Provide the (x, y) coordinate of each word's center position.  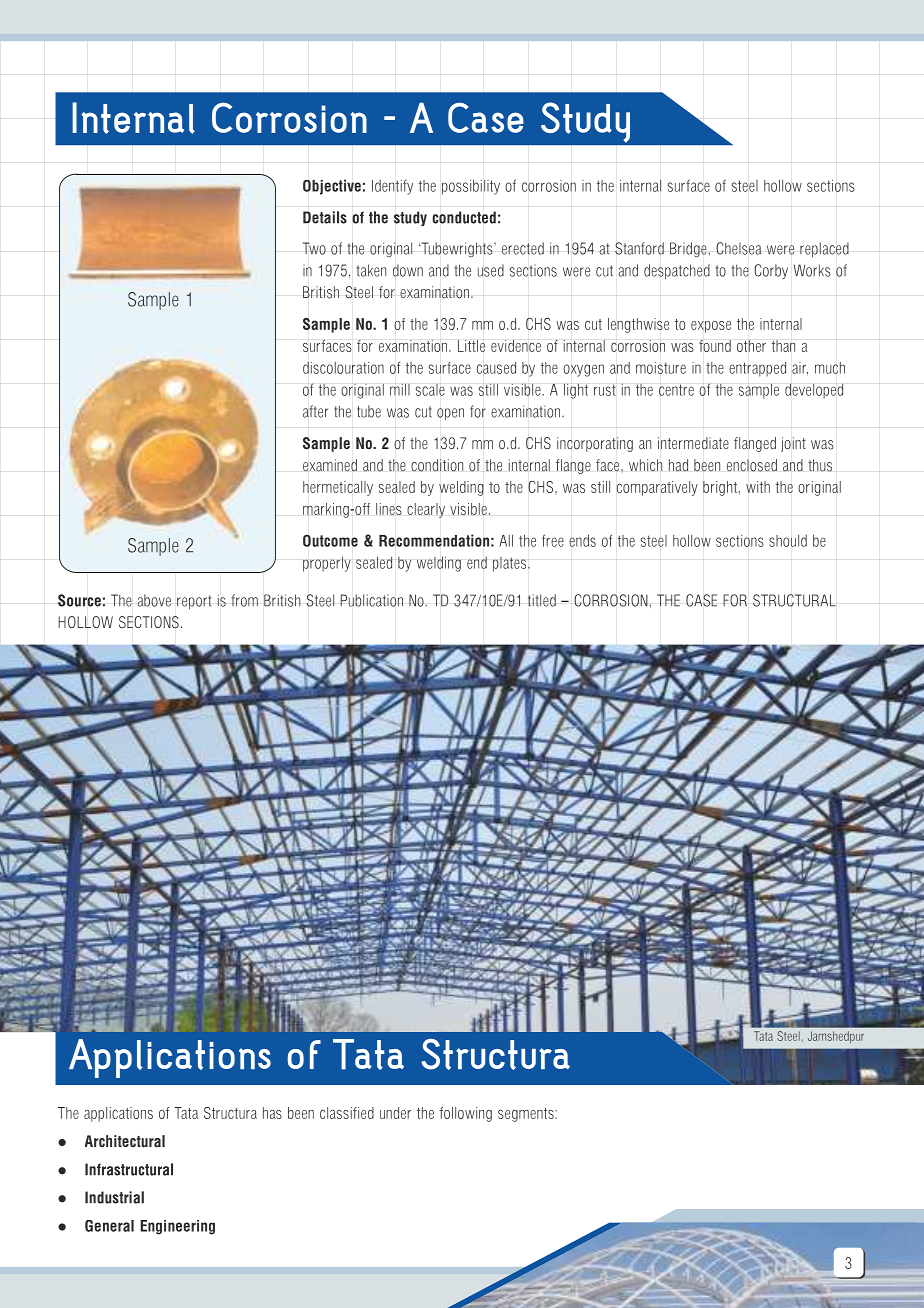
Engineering (177, 1227)
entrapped (757, 369)
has (272, 1113)
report (194, 602)
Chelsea (738, 248)
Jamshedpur (836, 1037)
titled (542, 600)
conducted (464, 217)
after (315, 411)
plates (511, 564)
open (450, 414)
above (154, 600)
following (465, 1114)
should (788, 540)
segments (527, 1115)
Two (314, 248)
